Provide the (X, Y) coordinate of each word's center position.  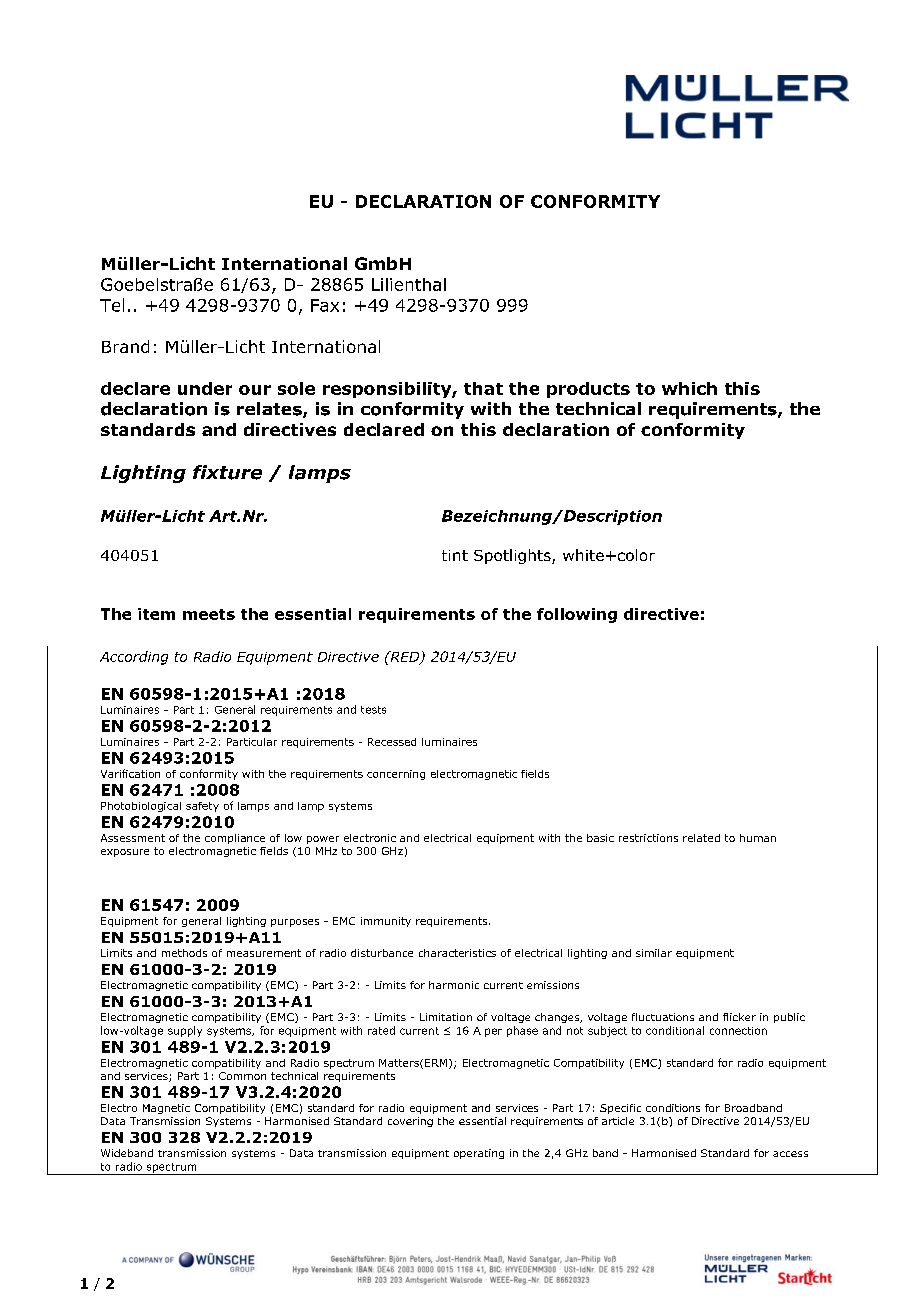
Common (242, 1076)
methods (184, 953)
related (701, 838)
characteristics (457, 953)
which (689, 388)
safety (202, 807)
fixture (227, 472)
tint (455, 555)
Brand (125, 346)
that (483, 388)
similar (654, 953)
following (577, 615)
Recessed (392, 742)
